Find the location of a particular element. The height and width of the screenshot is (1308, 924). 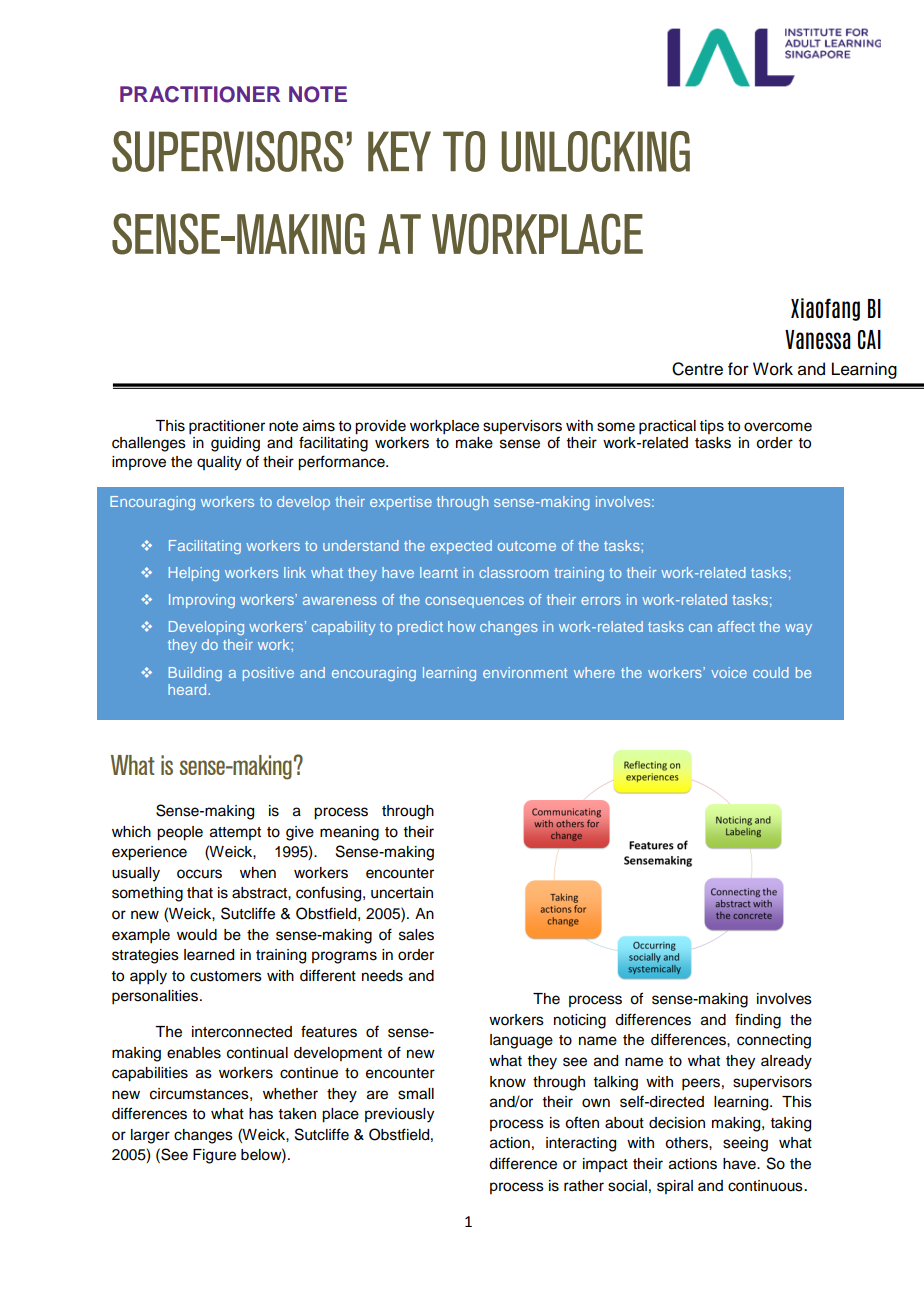

Building is located at coordinates (195, 674).
